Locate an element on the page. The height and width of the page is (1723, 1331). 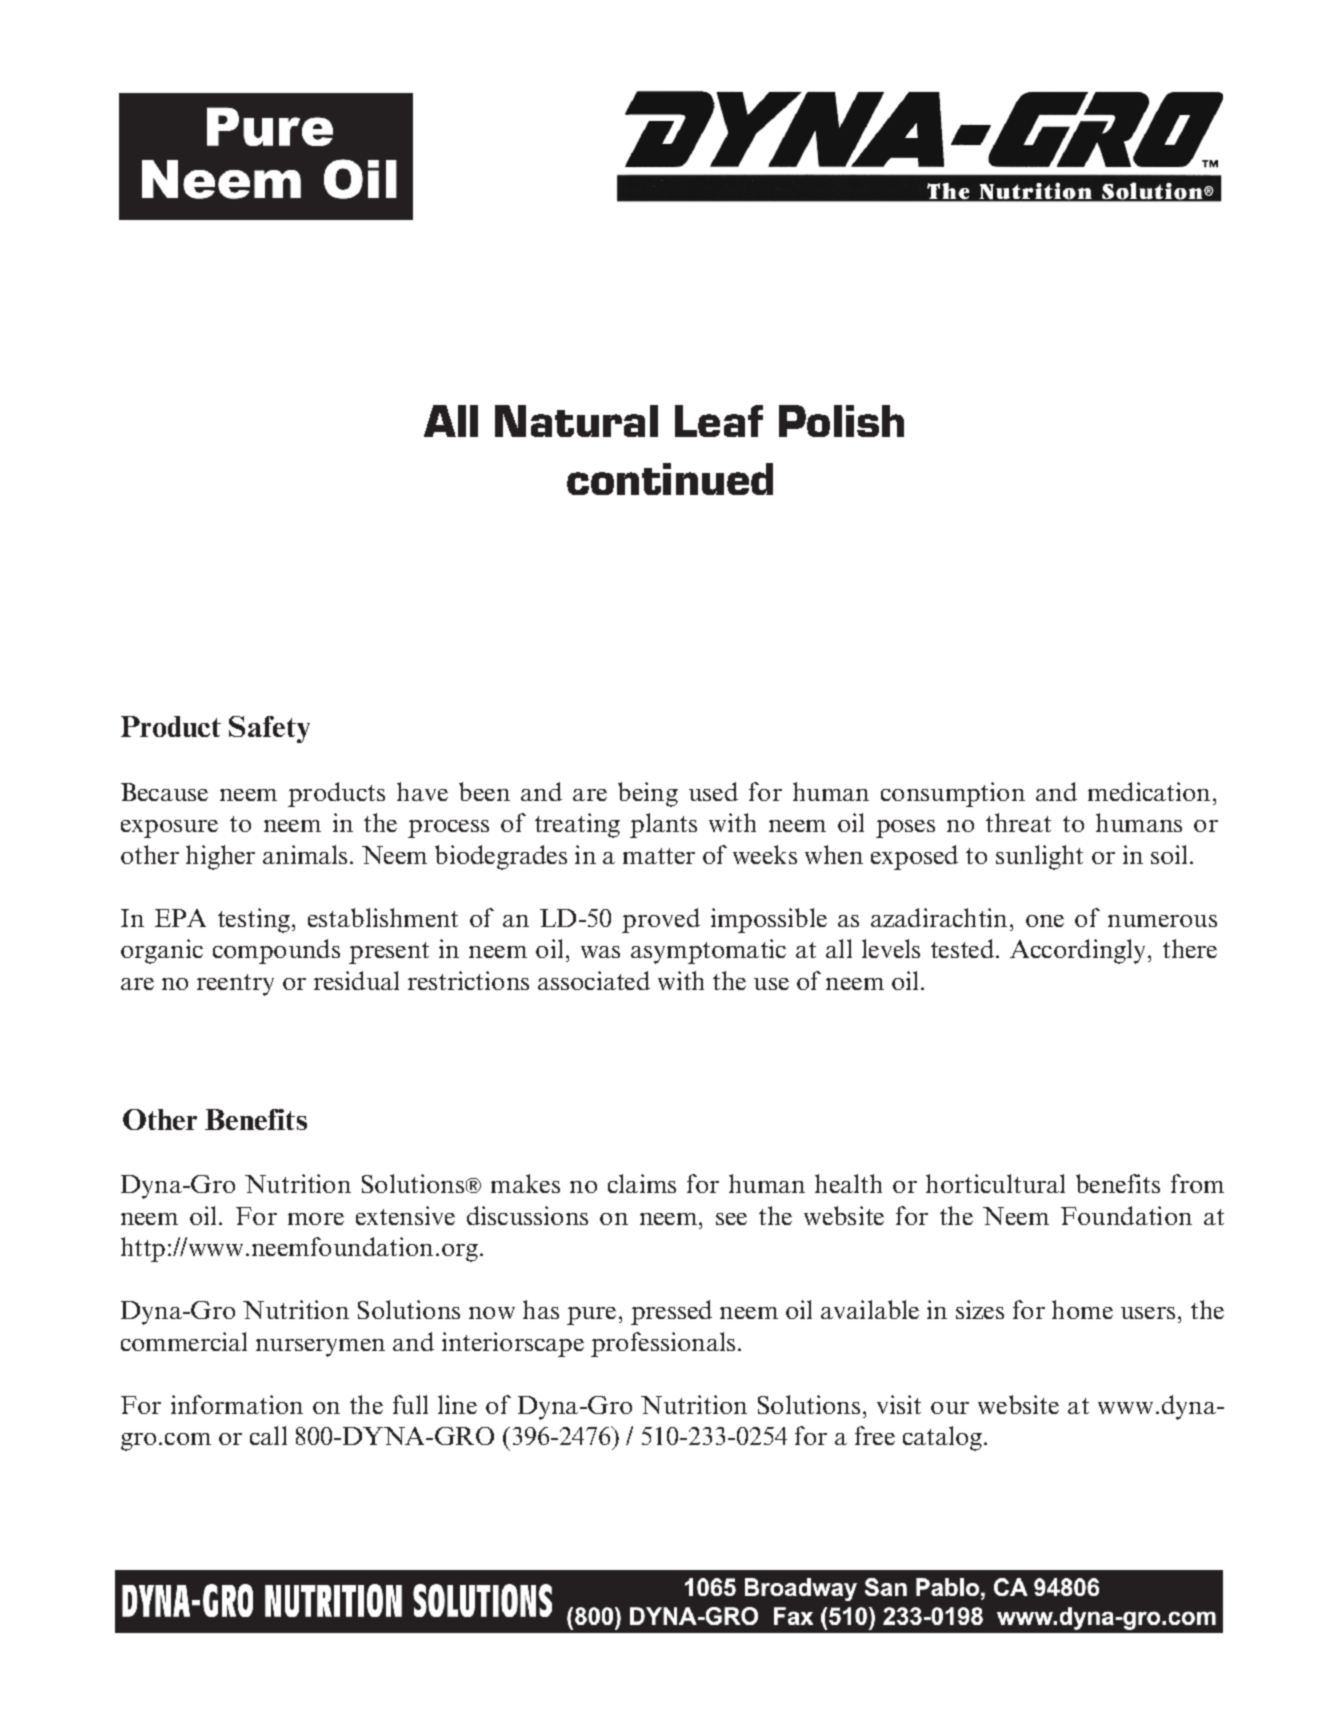
used is located at coordinates (713, 791).
